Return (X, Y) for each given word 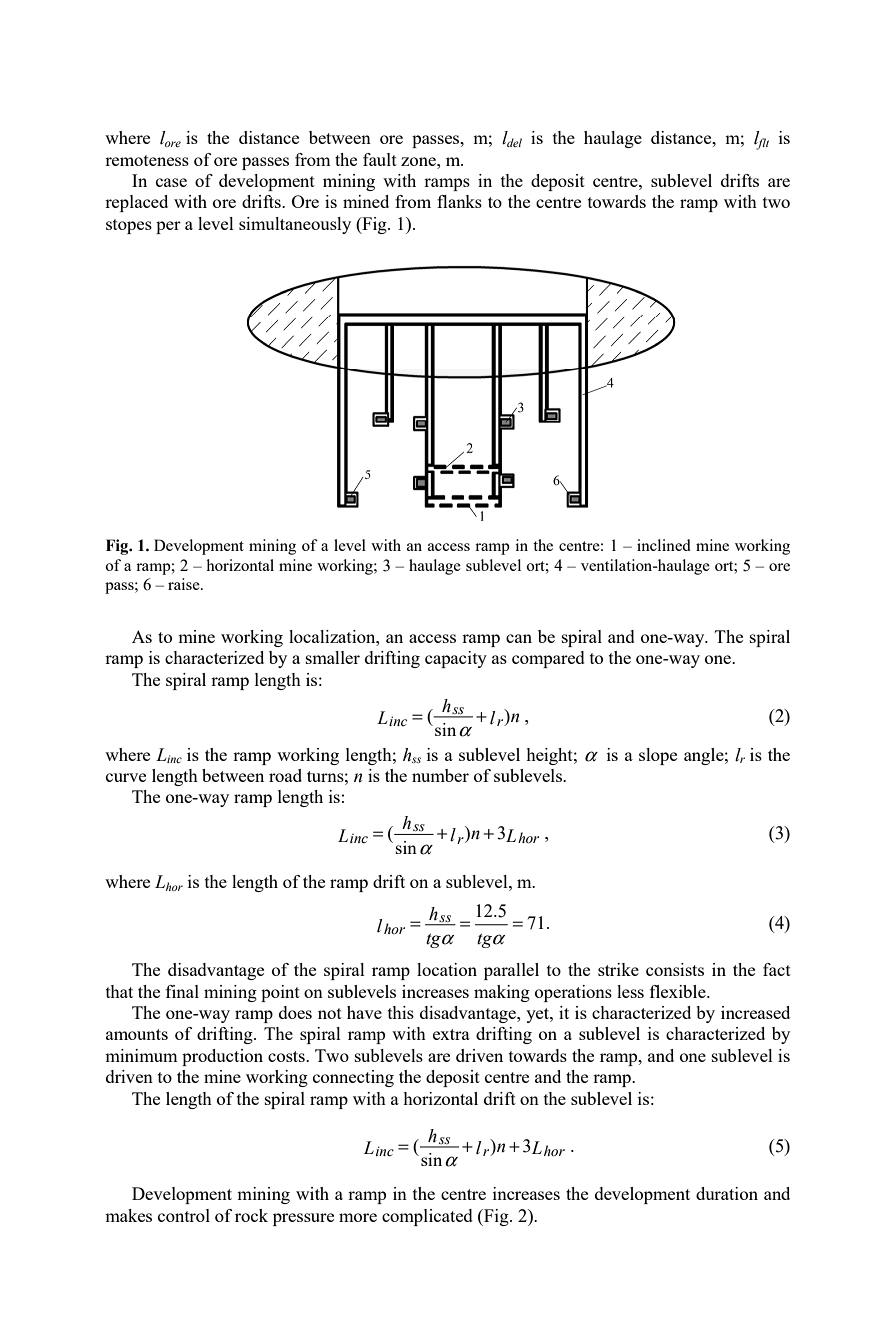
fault (380, 159)
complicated (427, 1217)
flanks (459, 201)
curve (126, 777)
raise (185, 584)
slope (658, 756)
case (171, 182)
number (440, 775)
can (519, 638)
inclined (664, 545)
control (184, 1215)
